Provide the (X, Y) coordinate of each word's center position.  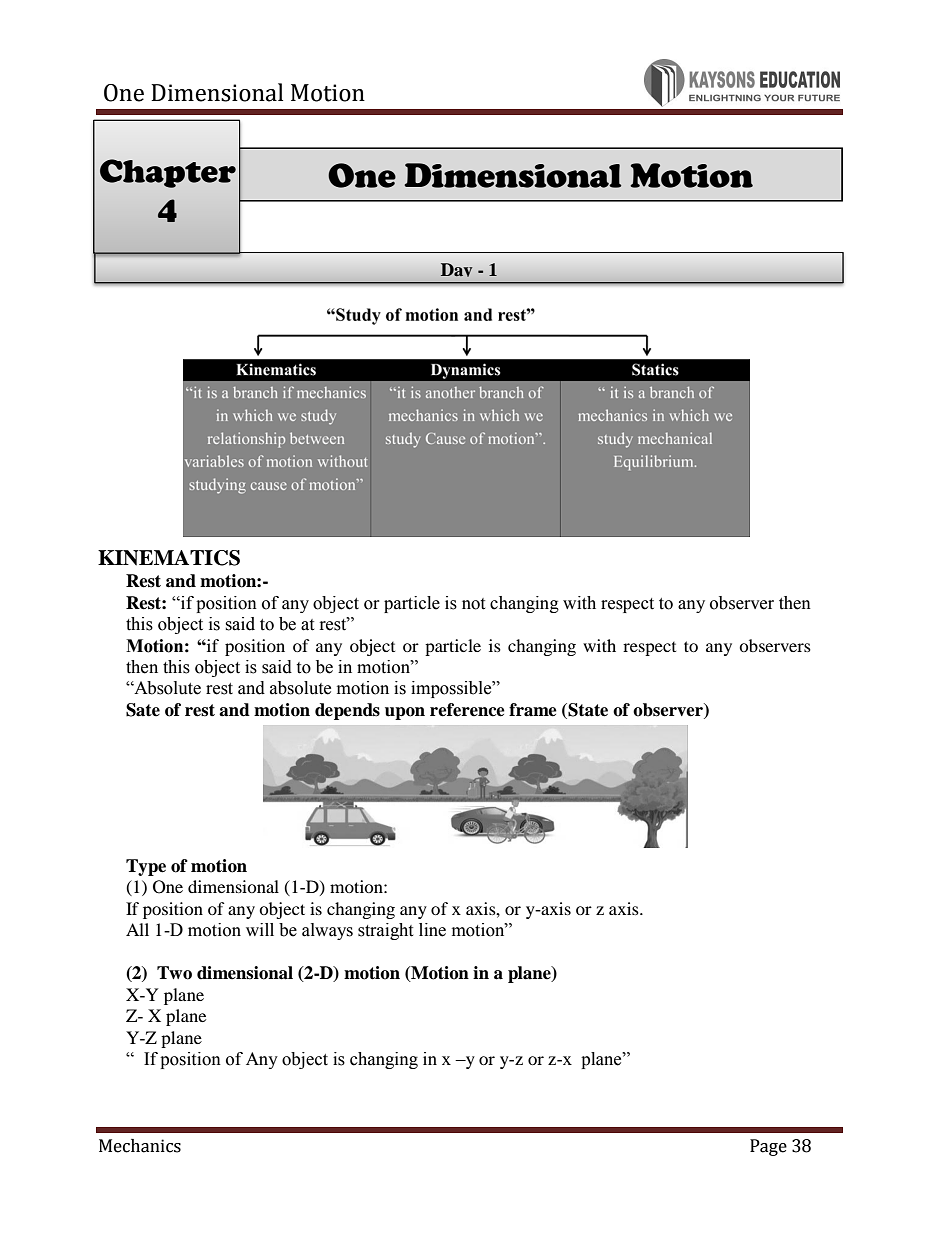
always (327, 931)
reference (467, 710)
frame (533, 710)
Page (768, 1147)
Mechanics (140, 1146)
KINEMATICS (169, 558)
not (473, 604)
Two (174, 973)
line (432, 930)
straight (385, 931)
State (587, 711)
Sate (143, 710)
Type (146, 867)
